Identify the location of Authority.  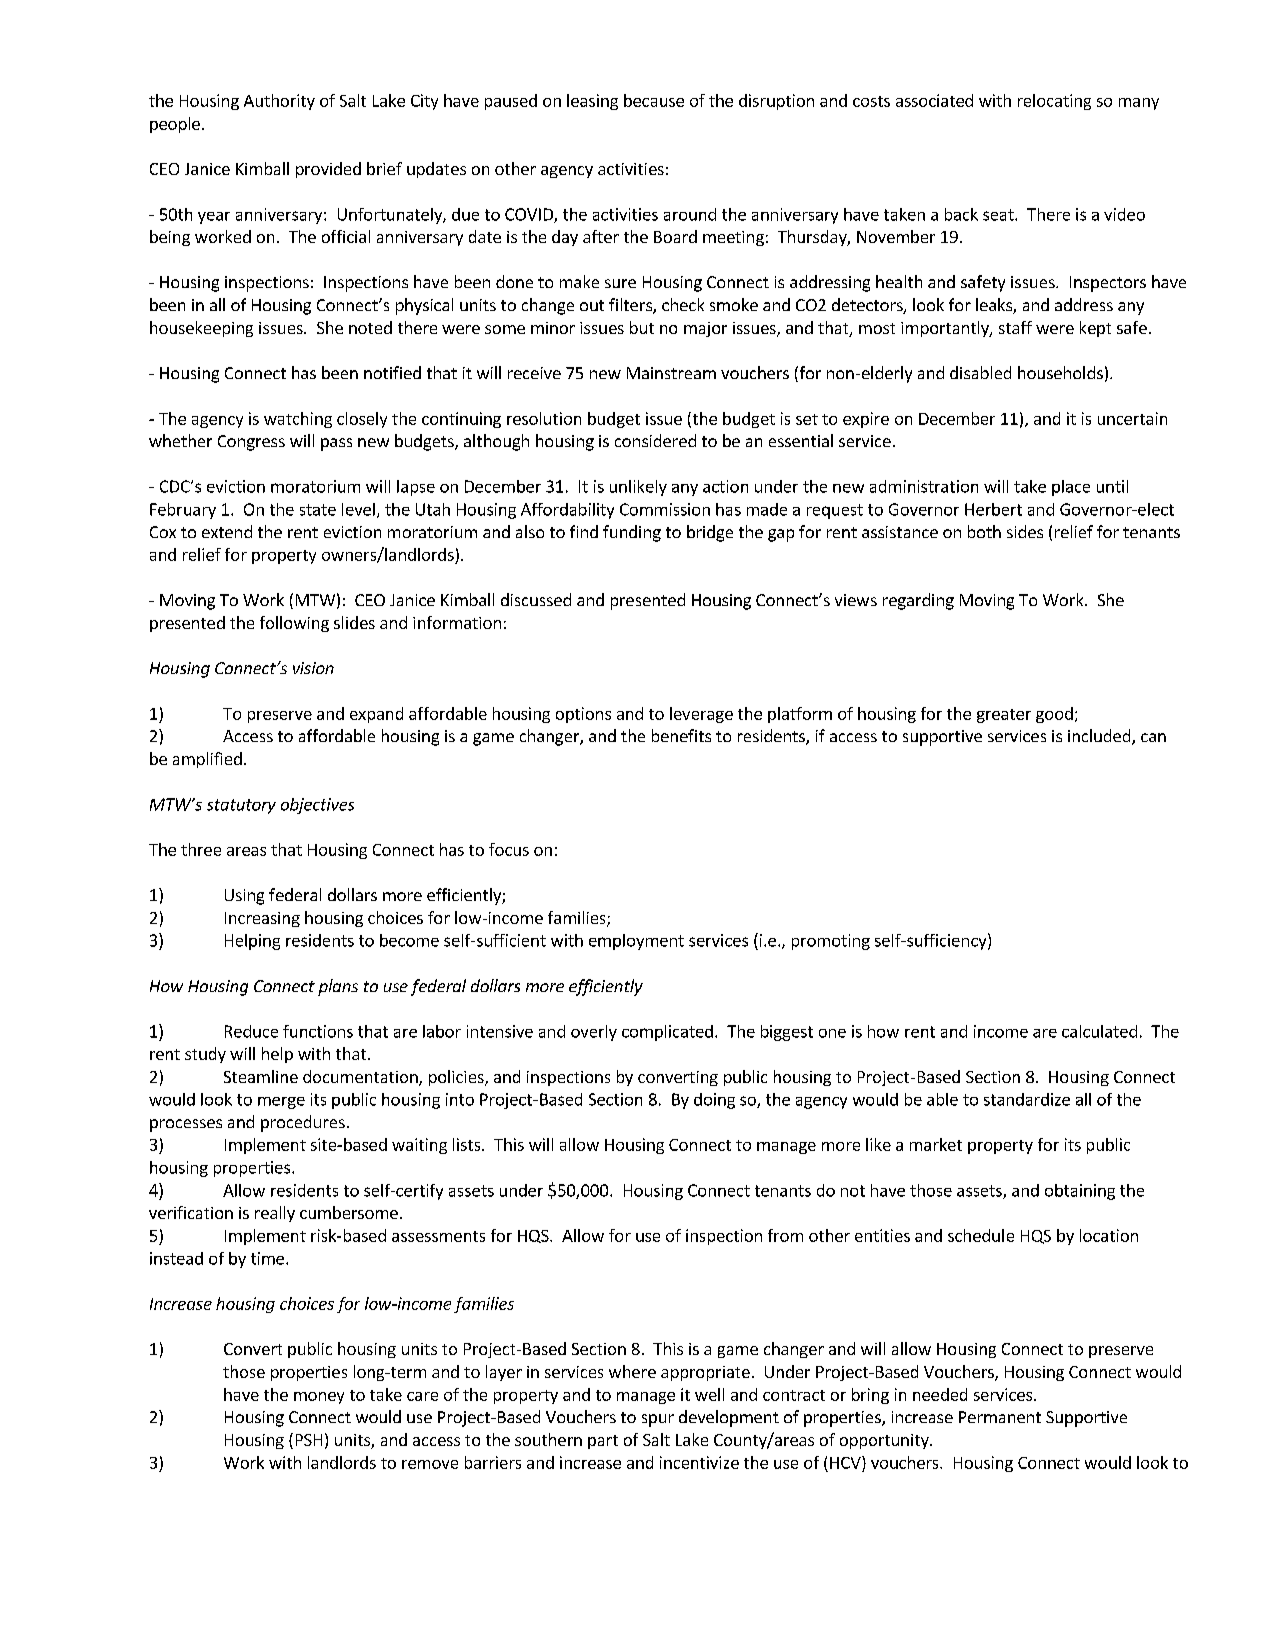
(279, 102).
